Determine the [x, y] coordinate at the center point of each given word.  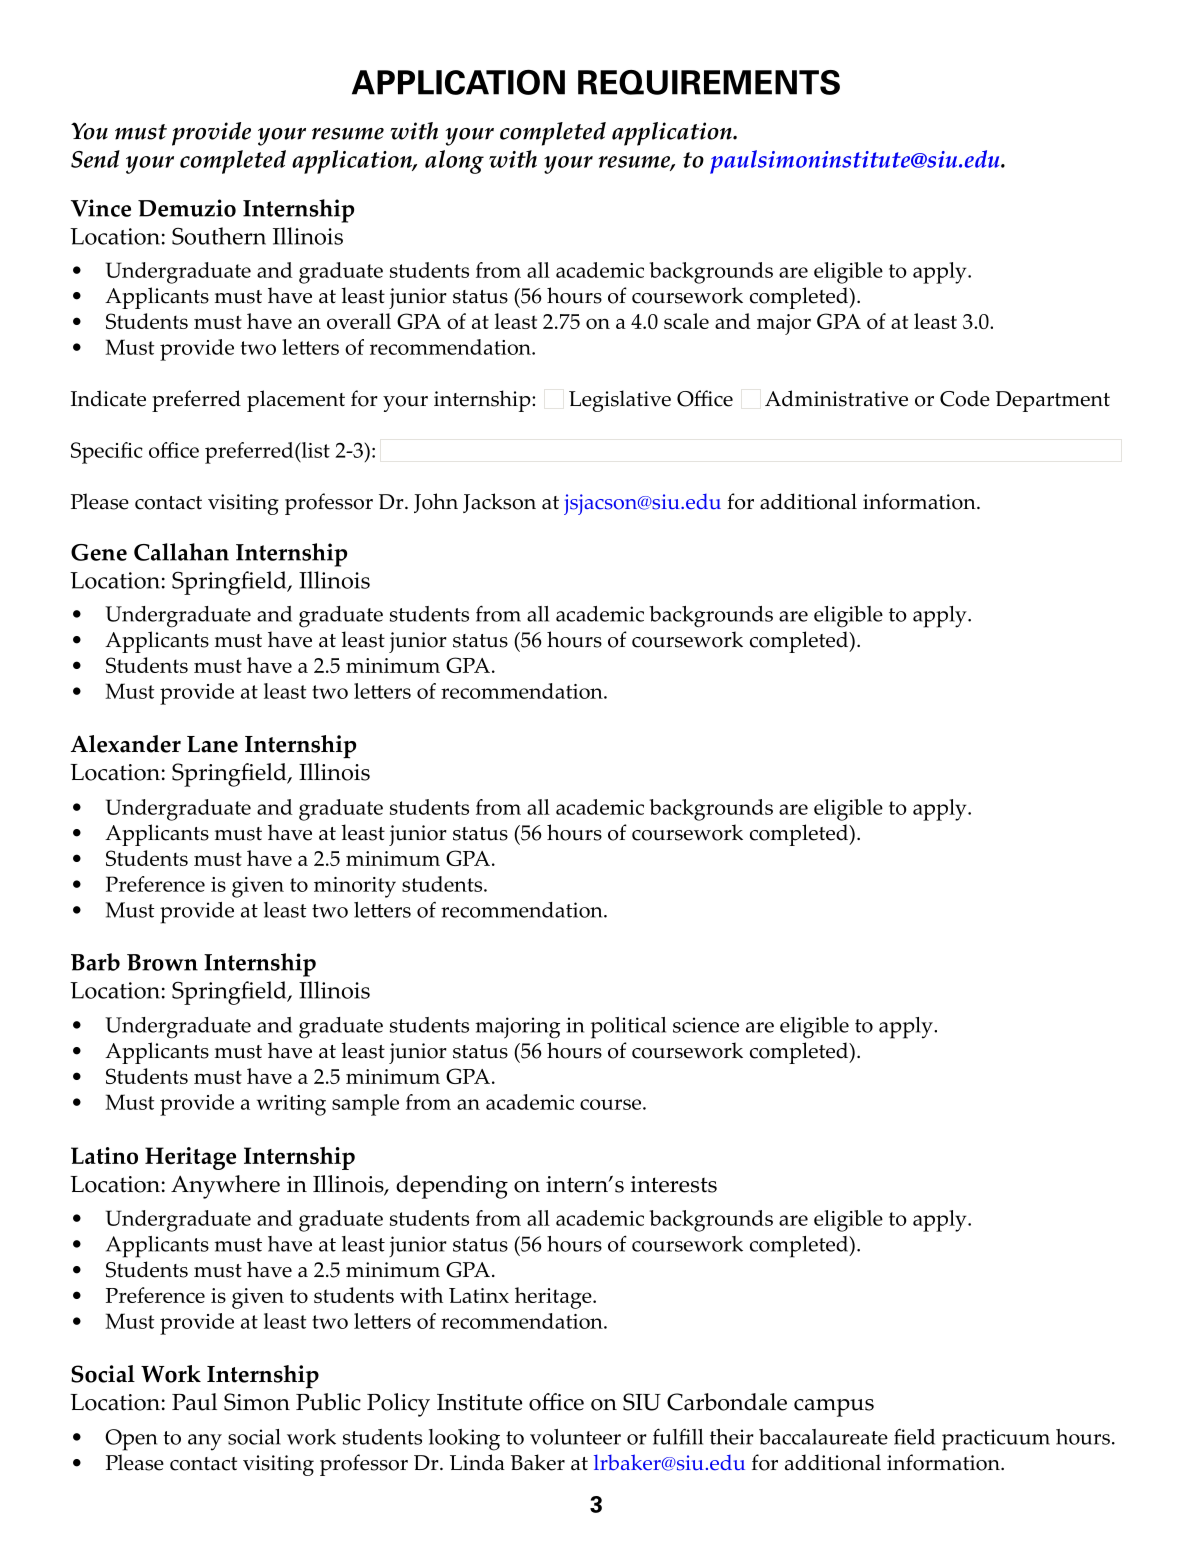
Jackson [499, 503]
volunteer [575, 1437]
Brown [162, 962]
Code [965, 398]
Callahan [181, 552]
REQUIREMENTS [709, 82]
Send [95, 159]
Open [131, 1440]
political [628, 1028]
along [454, 162]
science [706, 1025]
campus [834, 1408]
